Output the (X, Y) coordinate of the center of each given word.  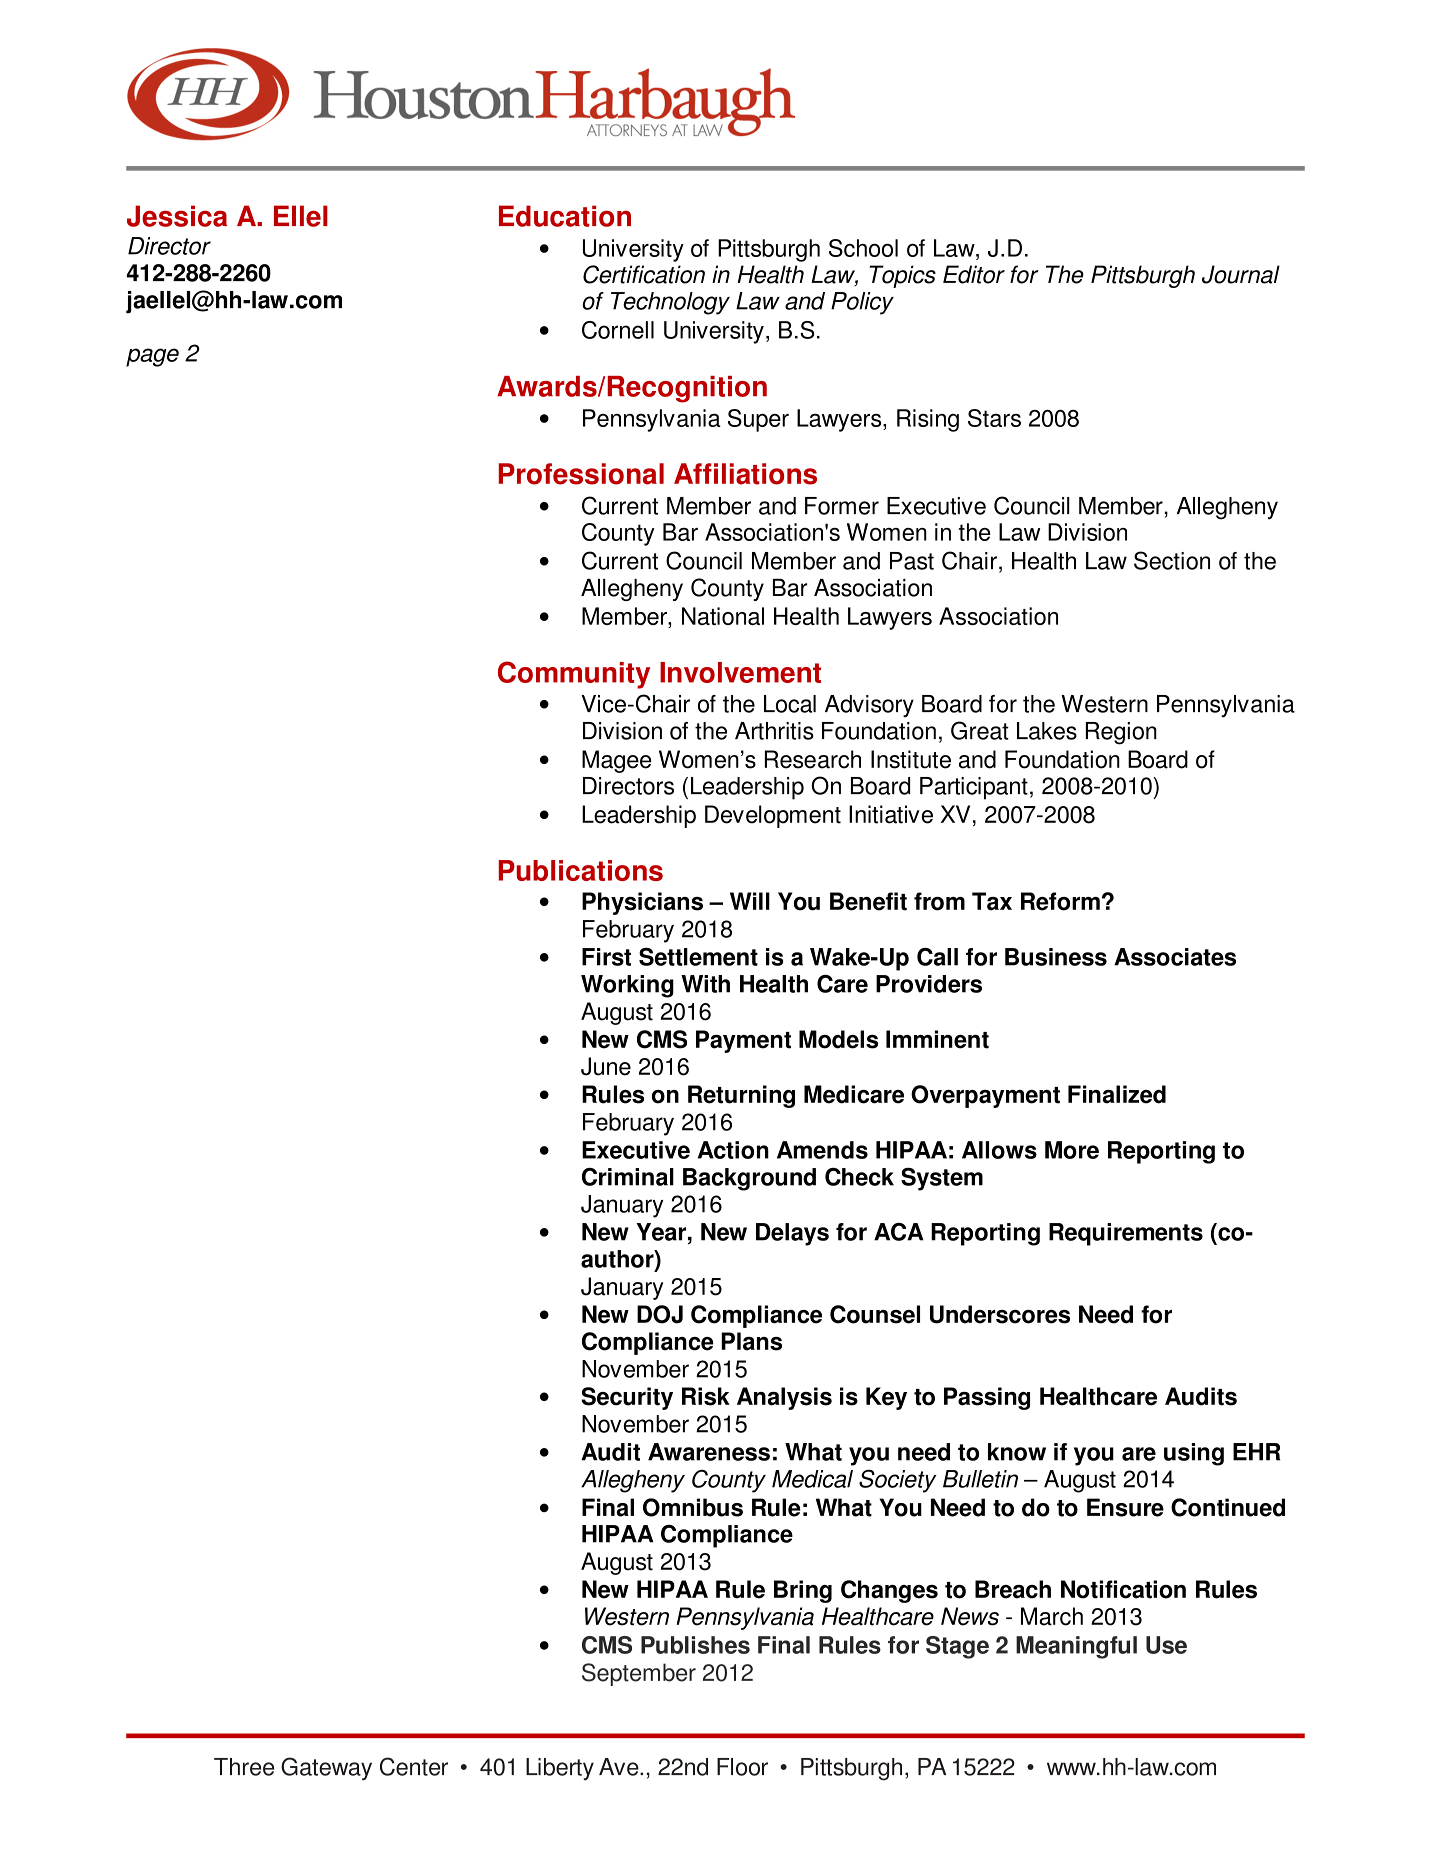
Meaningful (1076, 1647)
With (705, 984)
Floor (742, 1767)
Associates (1175, 957)
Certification (644, 274)
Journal (1241, 274)
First (606, 957)
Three (244, 1767)
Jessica (177, 216)
